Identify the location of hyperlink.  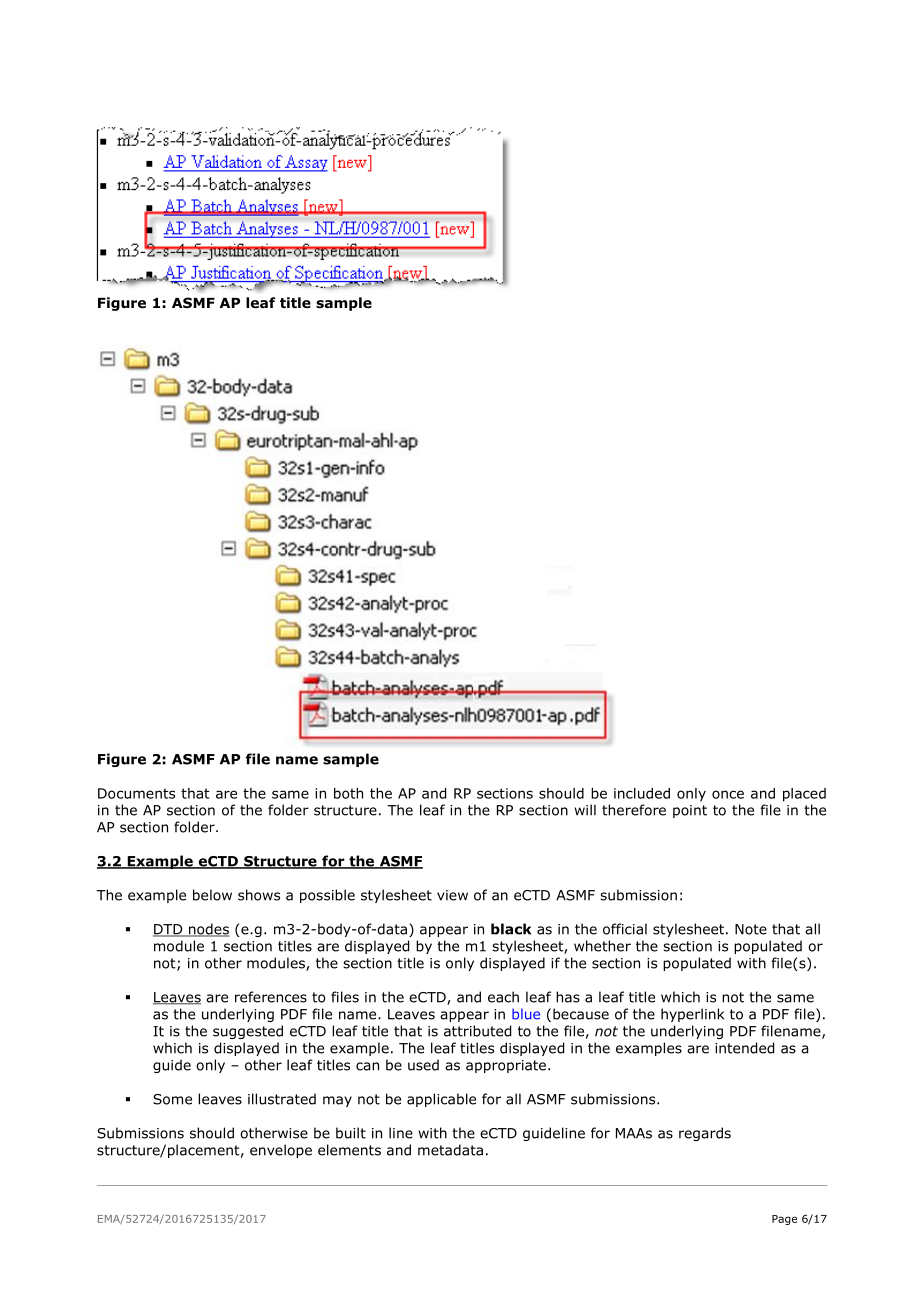
(692, 1015).
